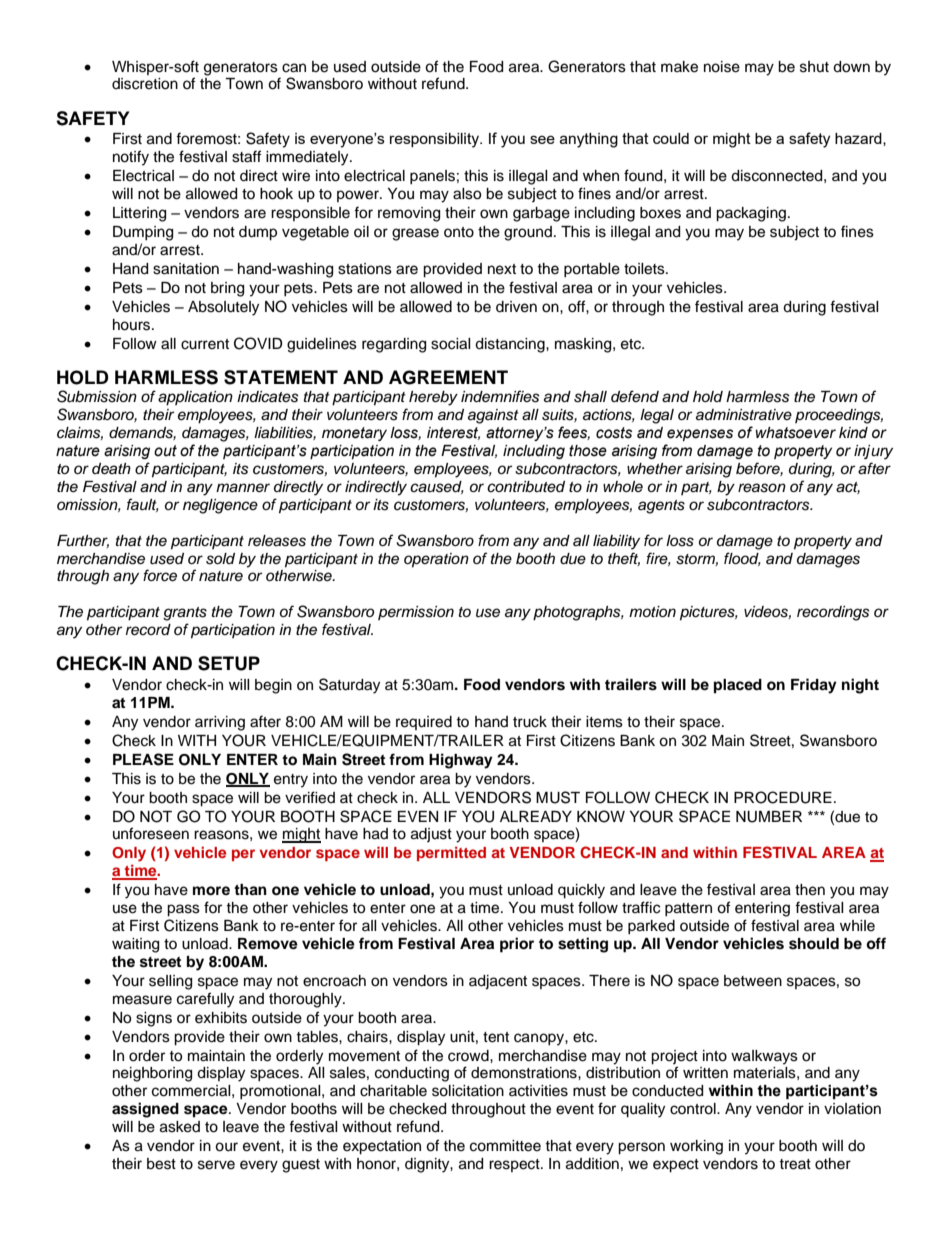 Image resolution: width=952 pixels, height=1233 pixels. What do you see at coordinates (814, 686) in the image?
I see `Friday` at bounding box center [814, 686].
